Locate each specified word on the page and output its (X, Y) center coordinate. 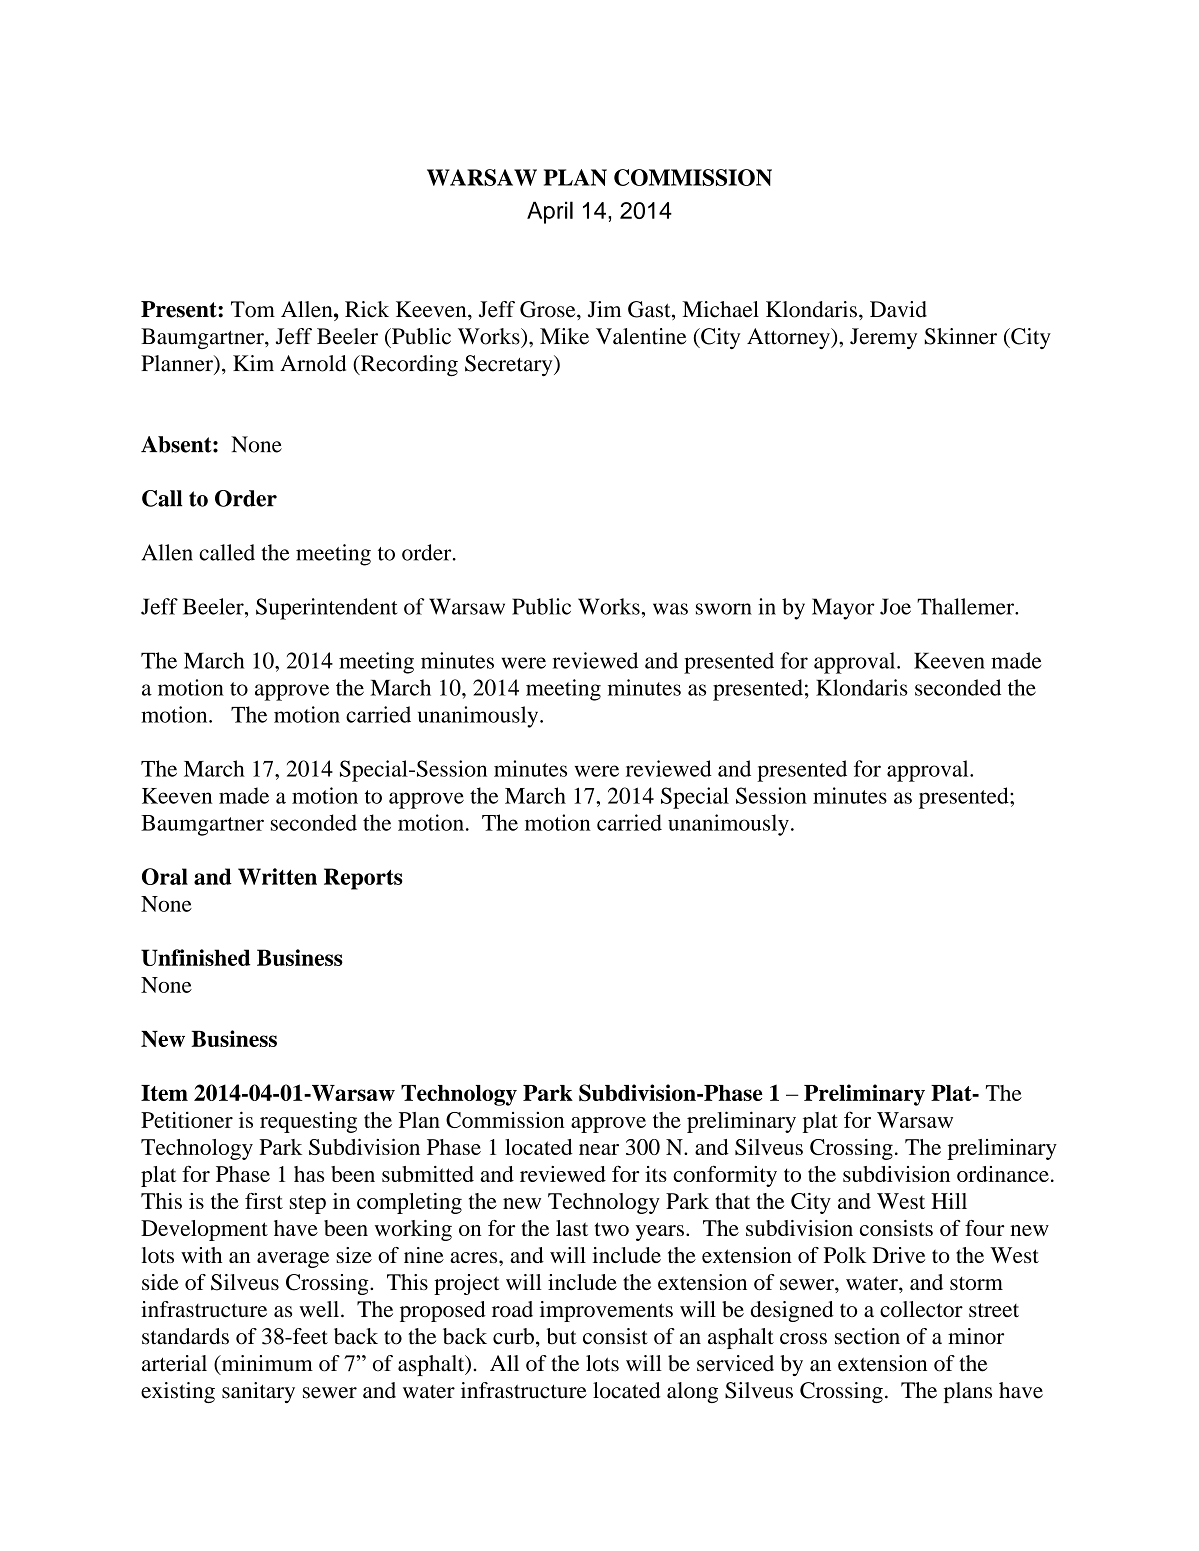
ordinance (1003, 1174)
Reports (363, 879)
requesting (308, 1122)
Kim (253, 363)
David (898, 309)
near (599, 1149)
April (550, 212)
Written (277, 876)
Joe (895, 606)
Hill (949, 1201)
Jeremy (883, 338)
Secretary (510, 365)
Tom (253, 309)
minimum (266, 1364)
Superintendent (327, 609)
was (670, 609)
